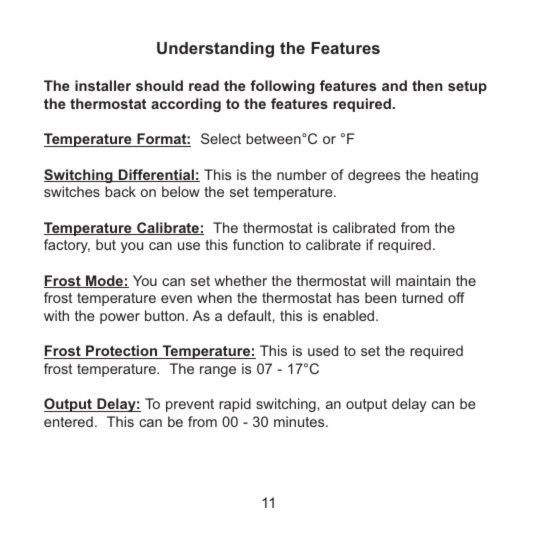 This screenshot has height=537, width=537. Describe the element at coordinates (422, 297) in the screenshot. I see `turned` at that location.
